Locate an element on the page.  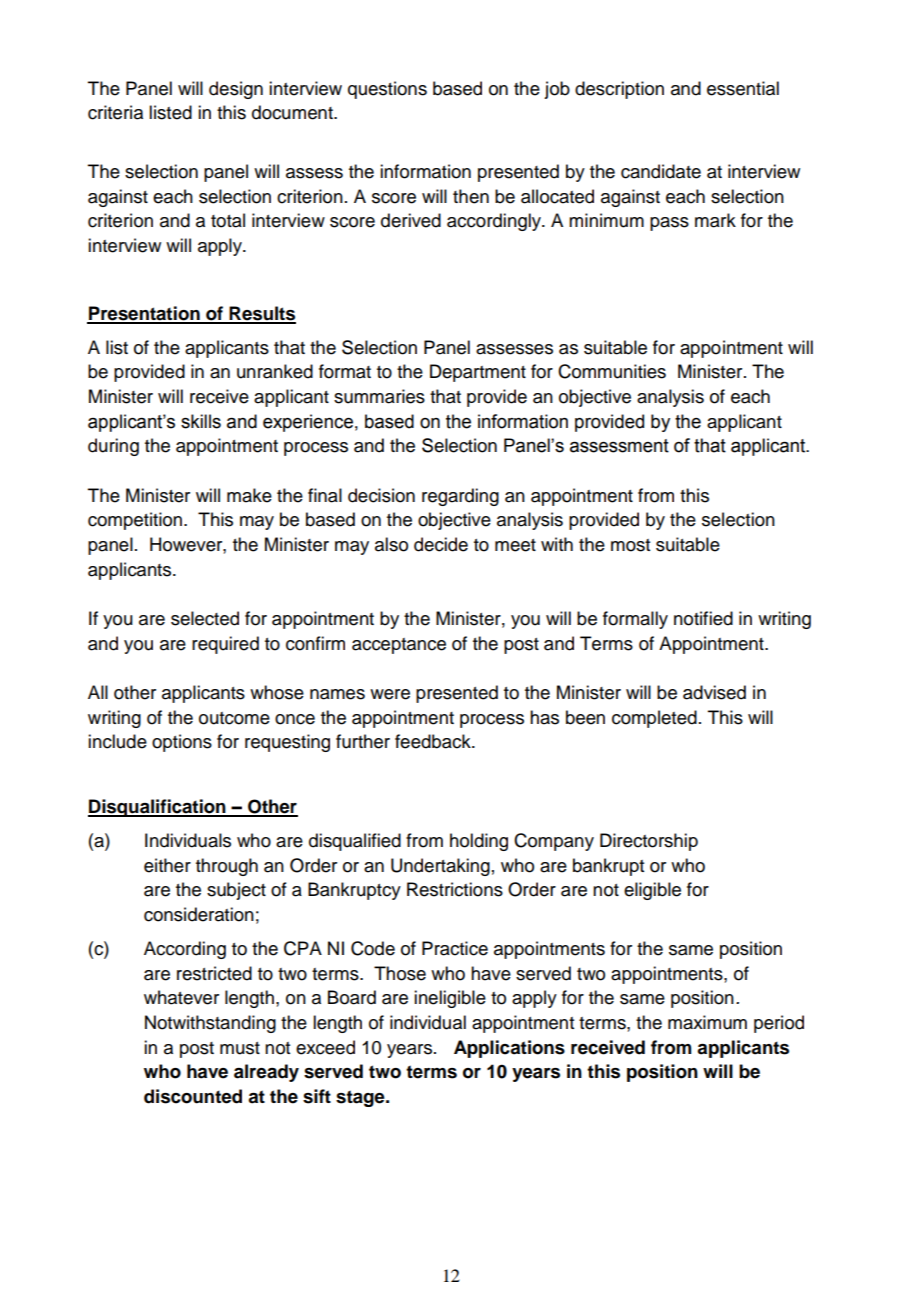
Applications is located at coordinates (509, 1049).
